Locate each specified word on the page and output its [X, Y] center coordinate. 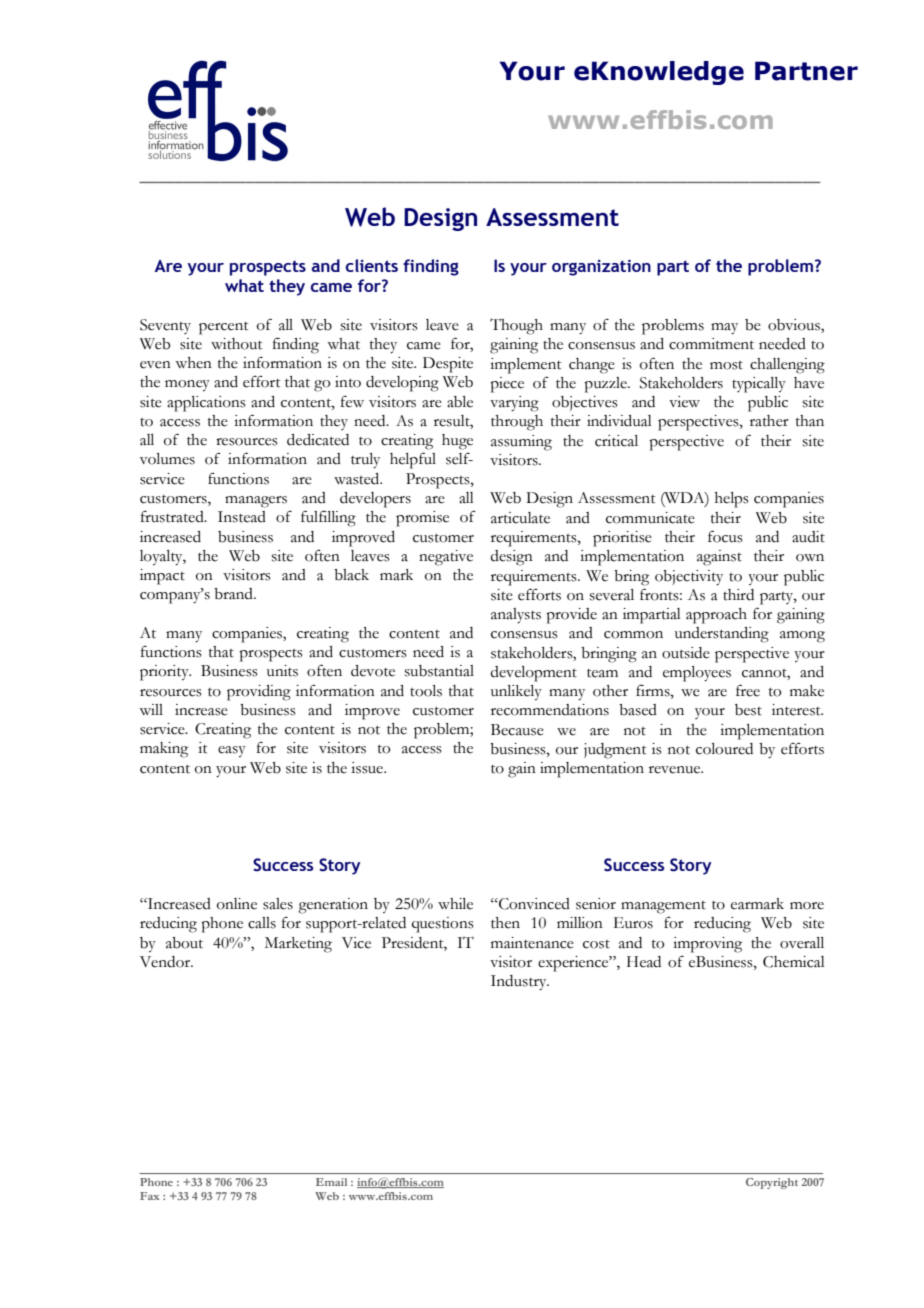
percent [223, 328]
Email [331, 1182]
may [724, 329]
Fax [149, 1196]
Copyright [772, 1183]
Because [517, 730]
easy [232, 751]
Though [516, 326]
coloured [724, 749]
